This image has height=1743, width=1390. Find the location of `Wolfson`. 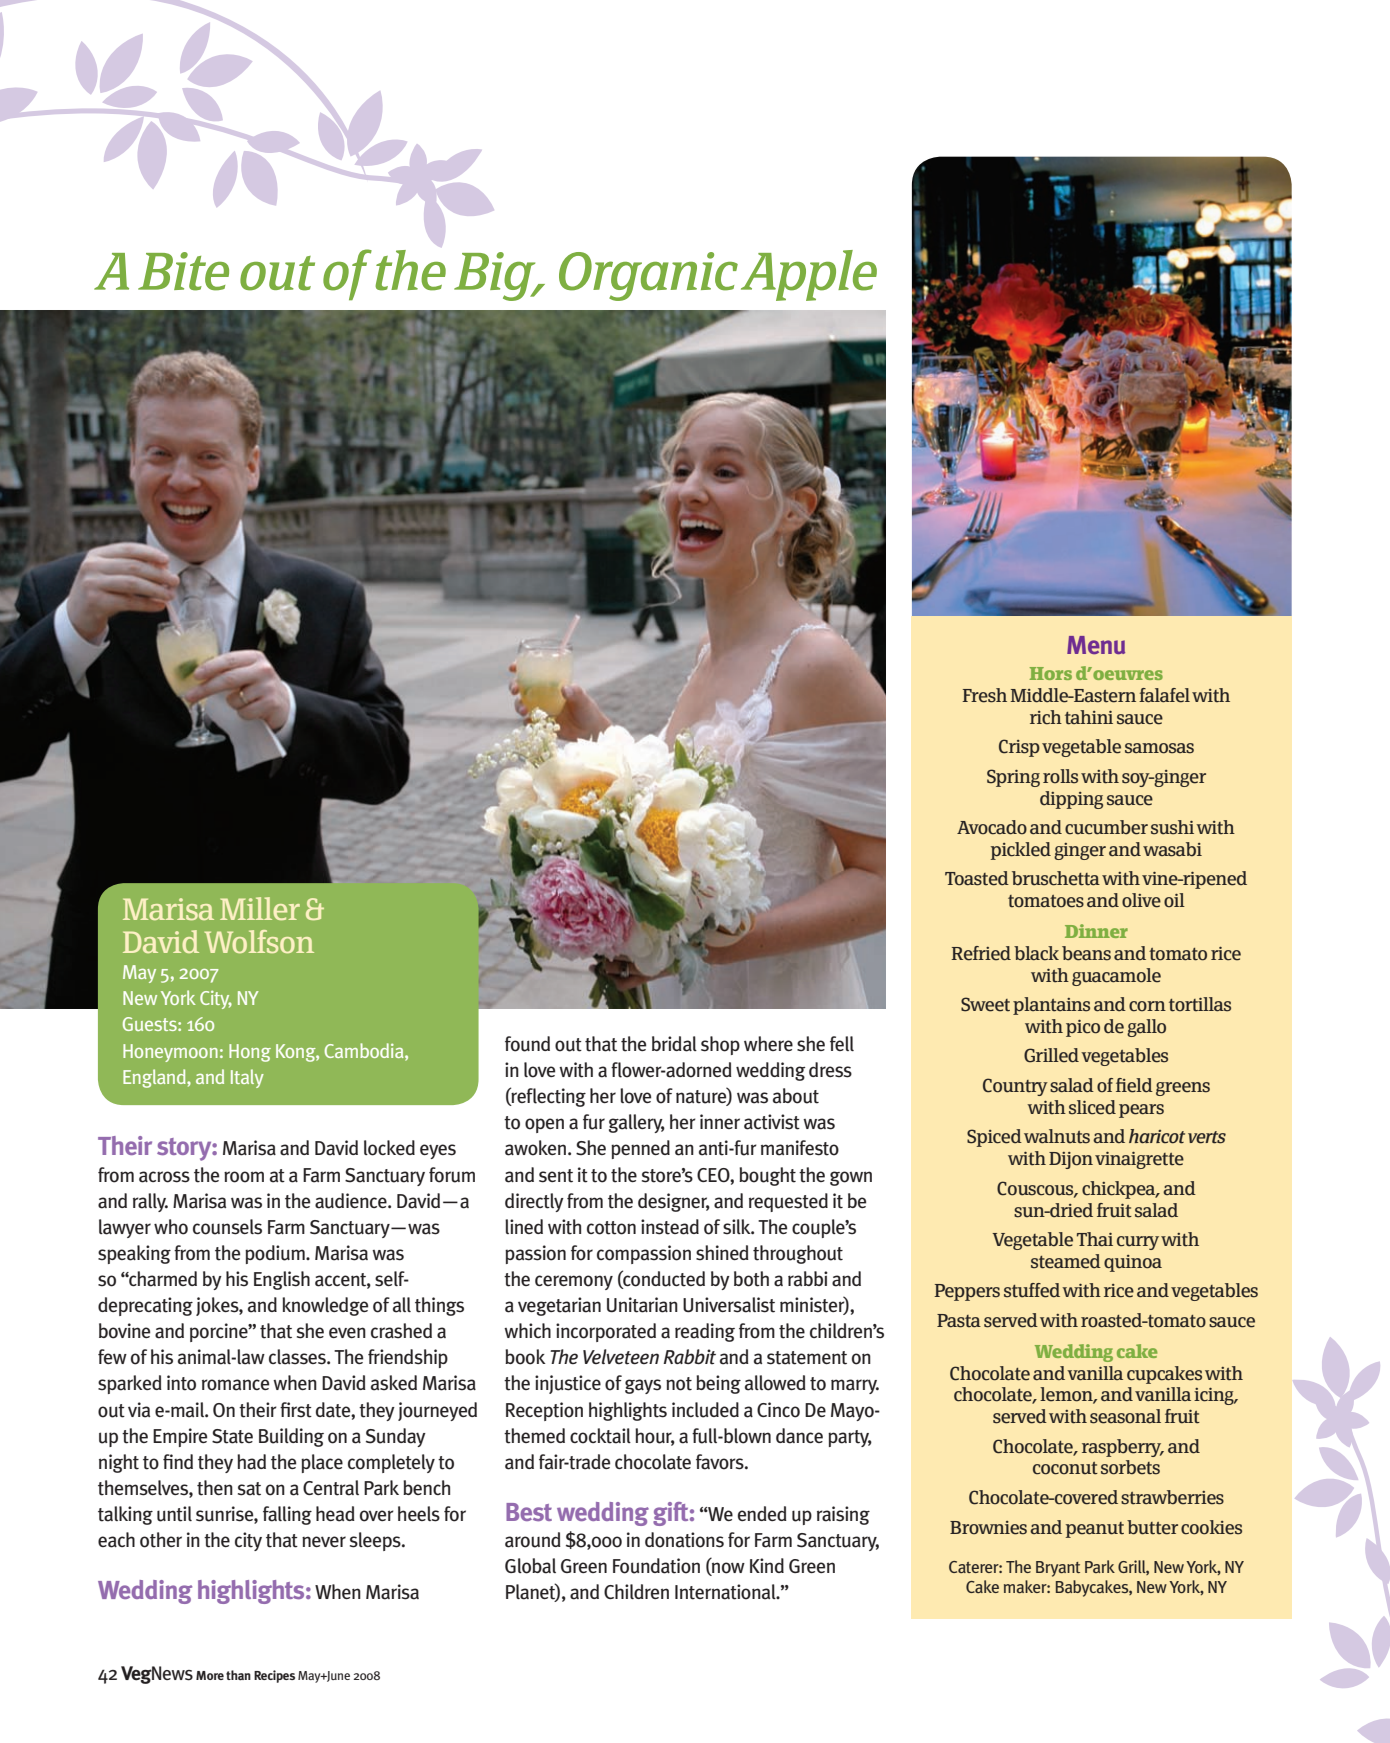

Wolfson is located at coordinates (259, 941).
